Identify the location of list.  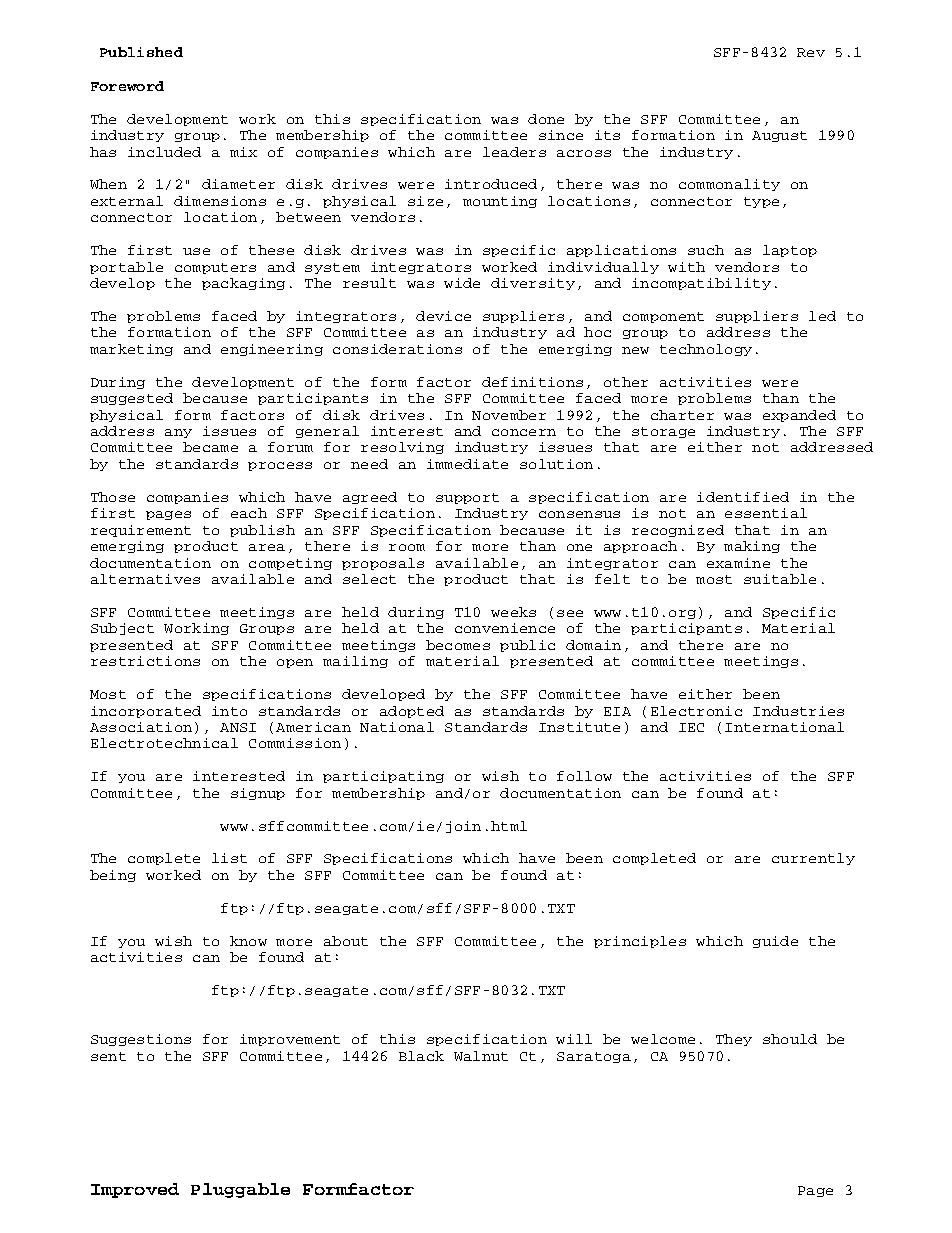
(229, 858).
